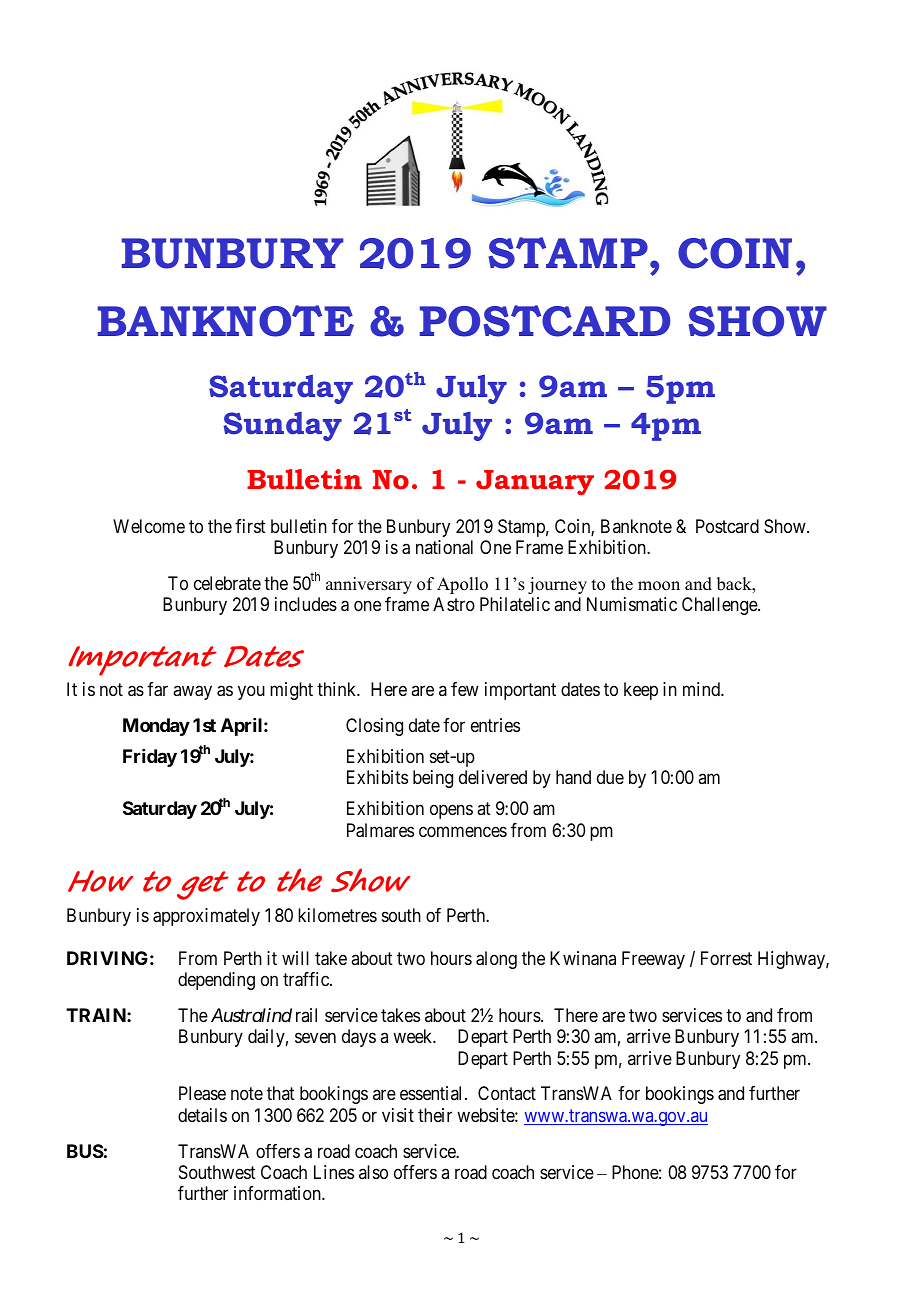 The width and height of the image is (924, 1308). Describe the element at coordinates (610, 777) in the image. I see `due` at that location.
